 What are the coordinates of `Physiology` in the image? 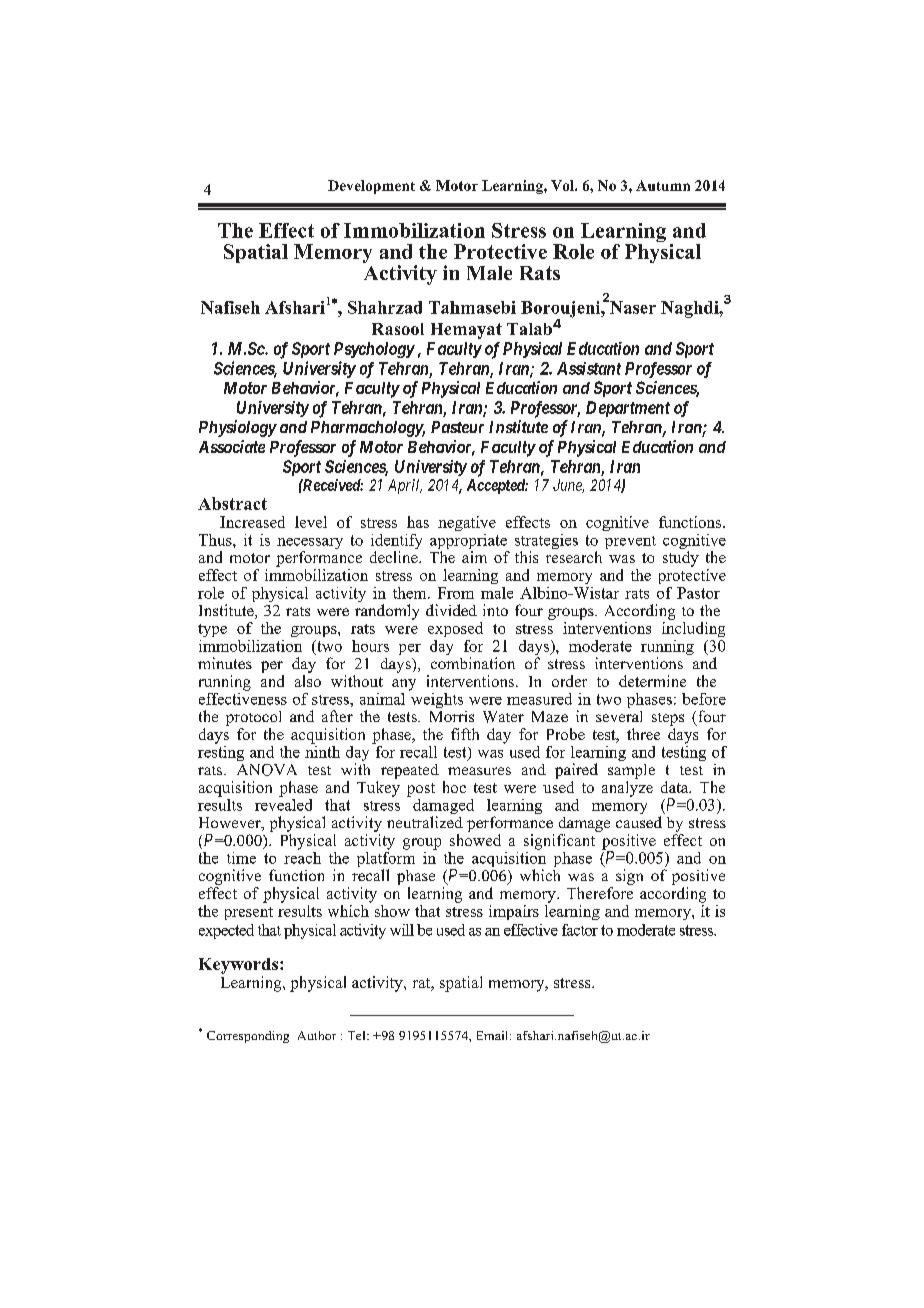 It's located at (238, 428).
